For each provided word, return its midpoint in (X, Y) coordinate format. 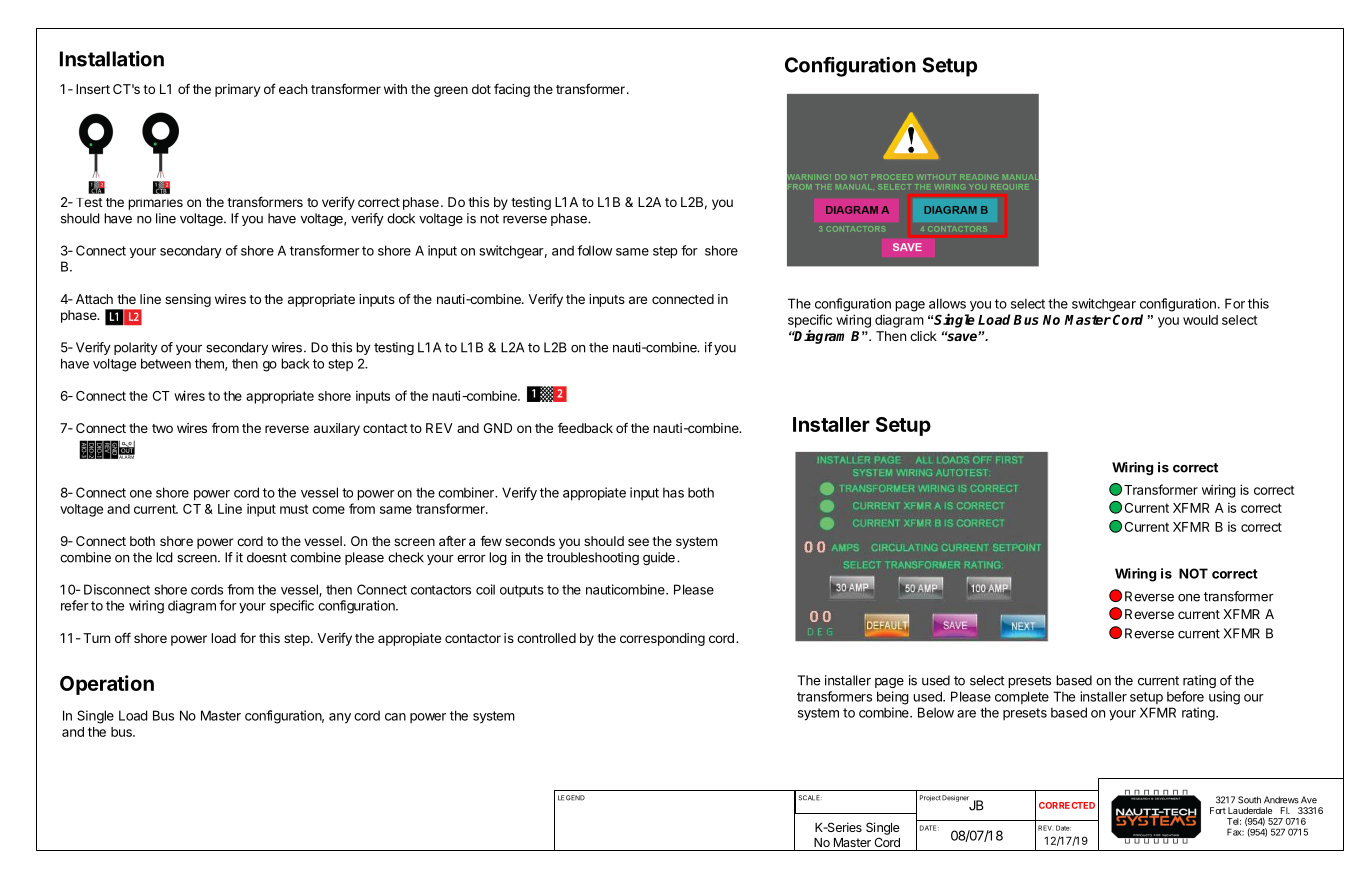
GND (498, 428)
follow (594, 250)
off (123, 637)
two (162, 428)
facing (512, 90)
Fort (1218, 810)
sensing (188, 300)
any (340, 718)
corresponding (662, 639)
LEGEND (571, 798)
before (1185, 696)
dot (481, 89)
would (1200, 320)
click (923, 336)
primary (237, 90)
